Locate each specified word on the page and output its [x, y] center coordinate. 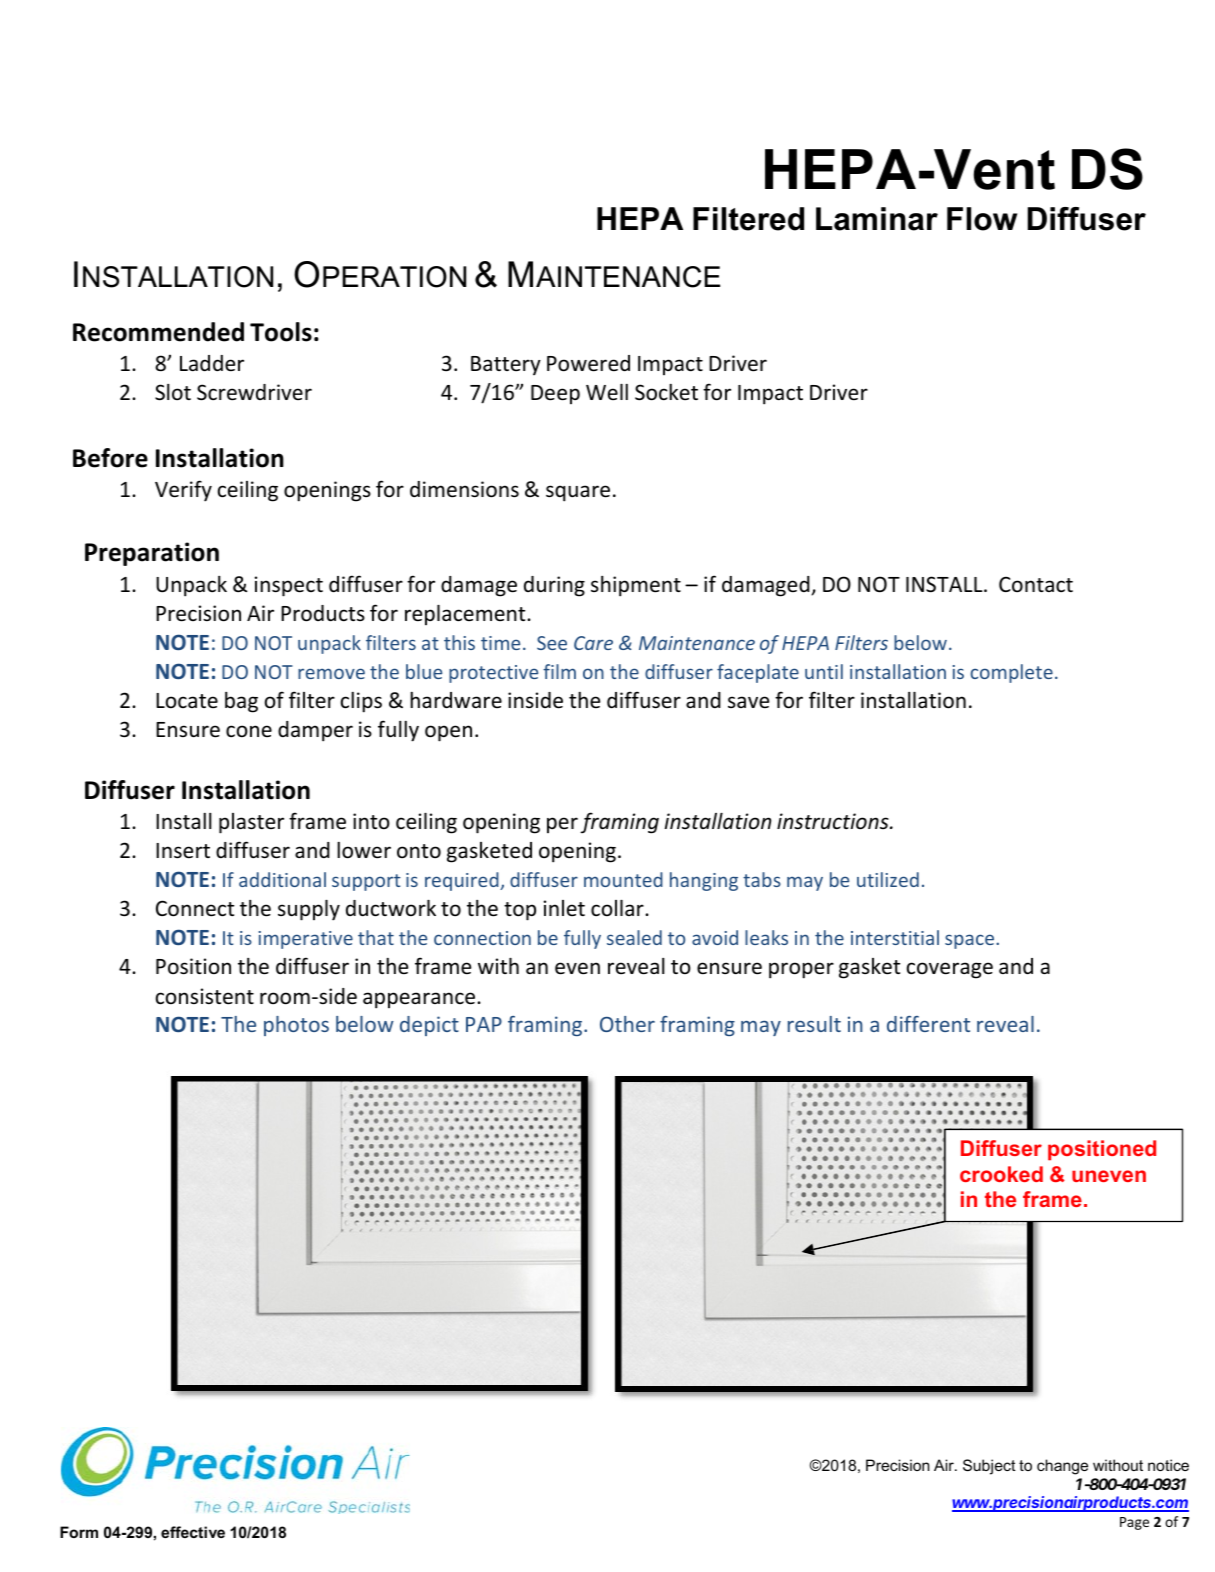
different [928, 1024]
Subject [989, 1467]
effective [193, 1532]
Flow [982, 219]
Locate [187, 700]
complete [1011, 673]
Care [593, 643]
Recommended [158, 332]
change [1062, 1467]
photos [296, 1026]
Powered [588, 363]
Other [627, 1024]
